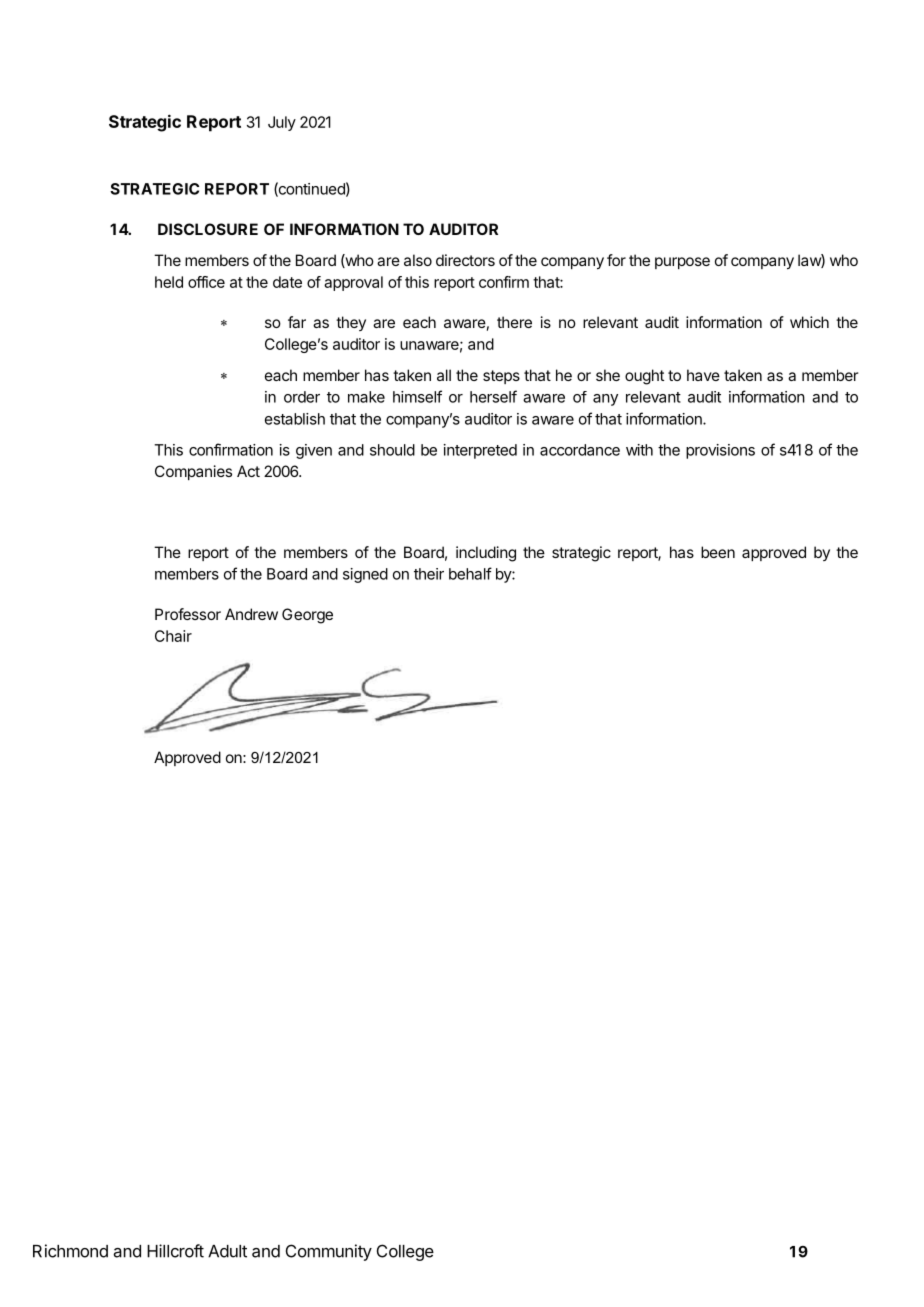  I want to click on provisions, so click(720, 451).
